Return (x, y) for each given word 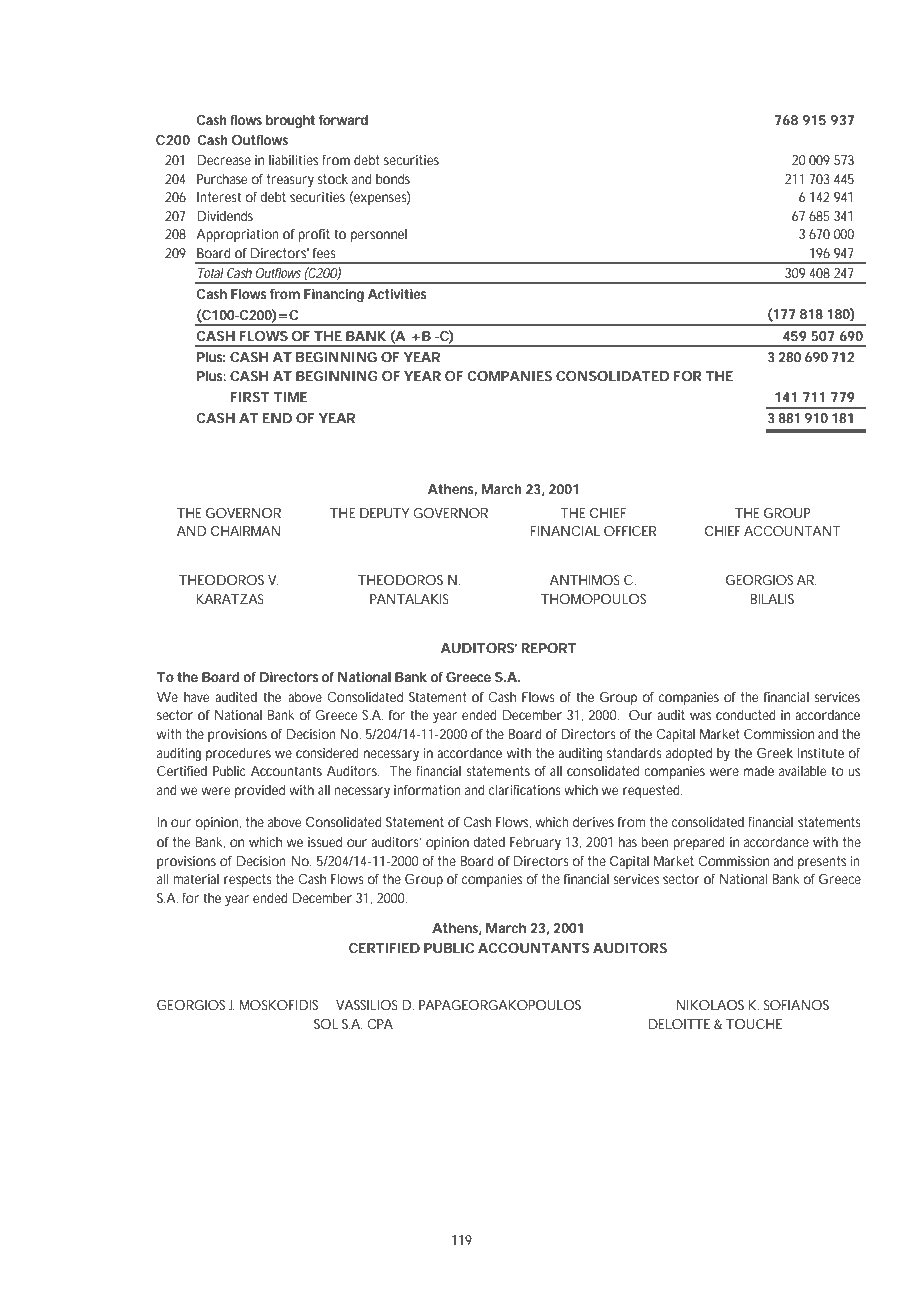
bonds (393, 179)
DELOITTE (679, 1024)
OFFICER (630, 531)
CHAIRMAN (245, 531)
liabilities (293, 160)
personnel (379, 235)
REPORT (549, 648)
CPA (380, 1024)
